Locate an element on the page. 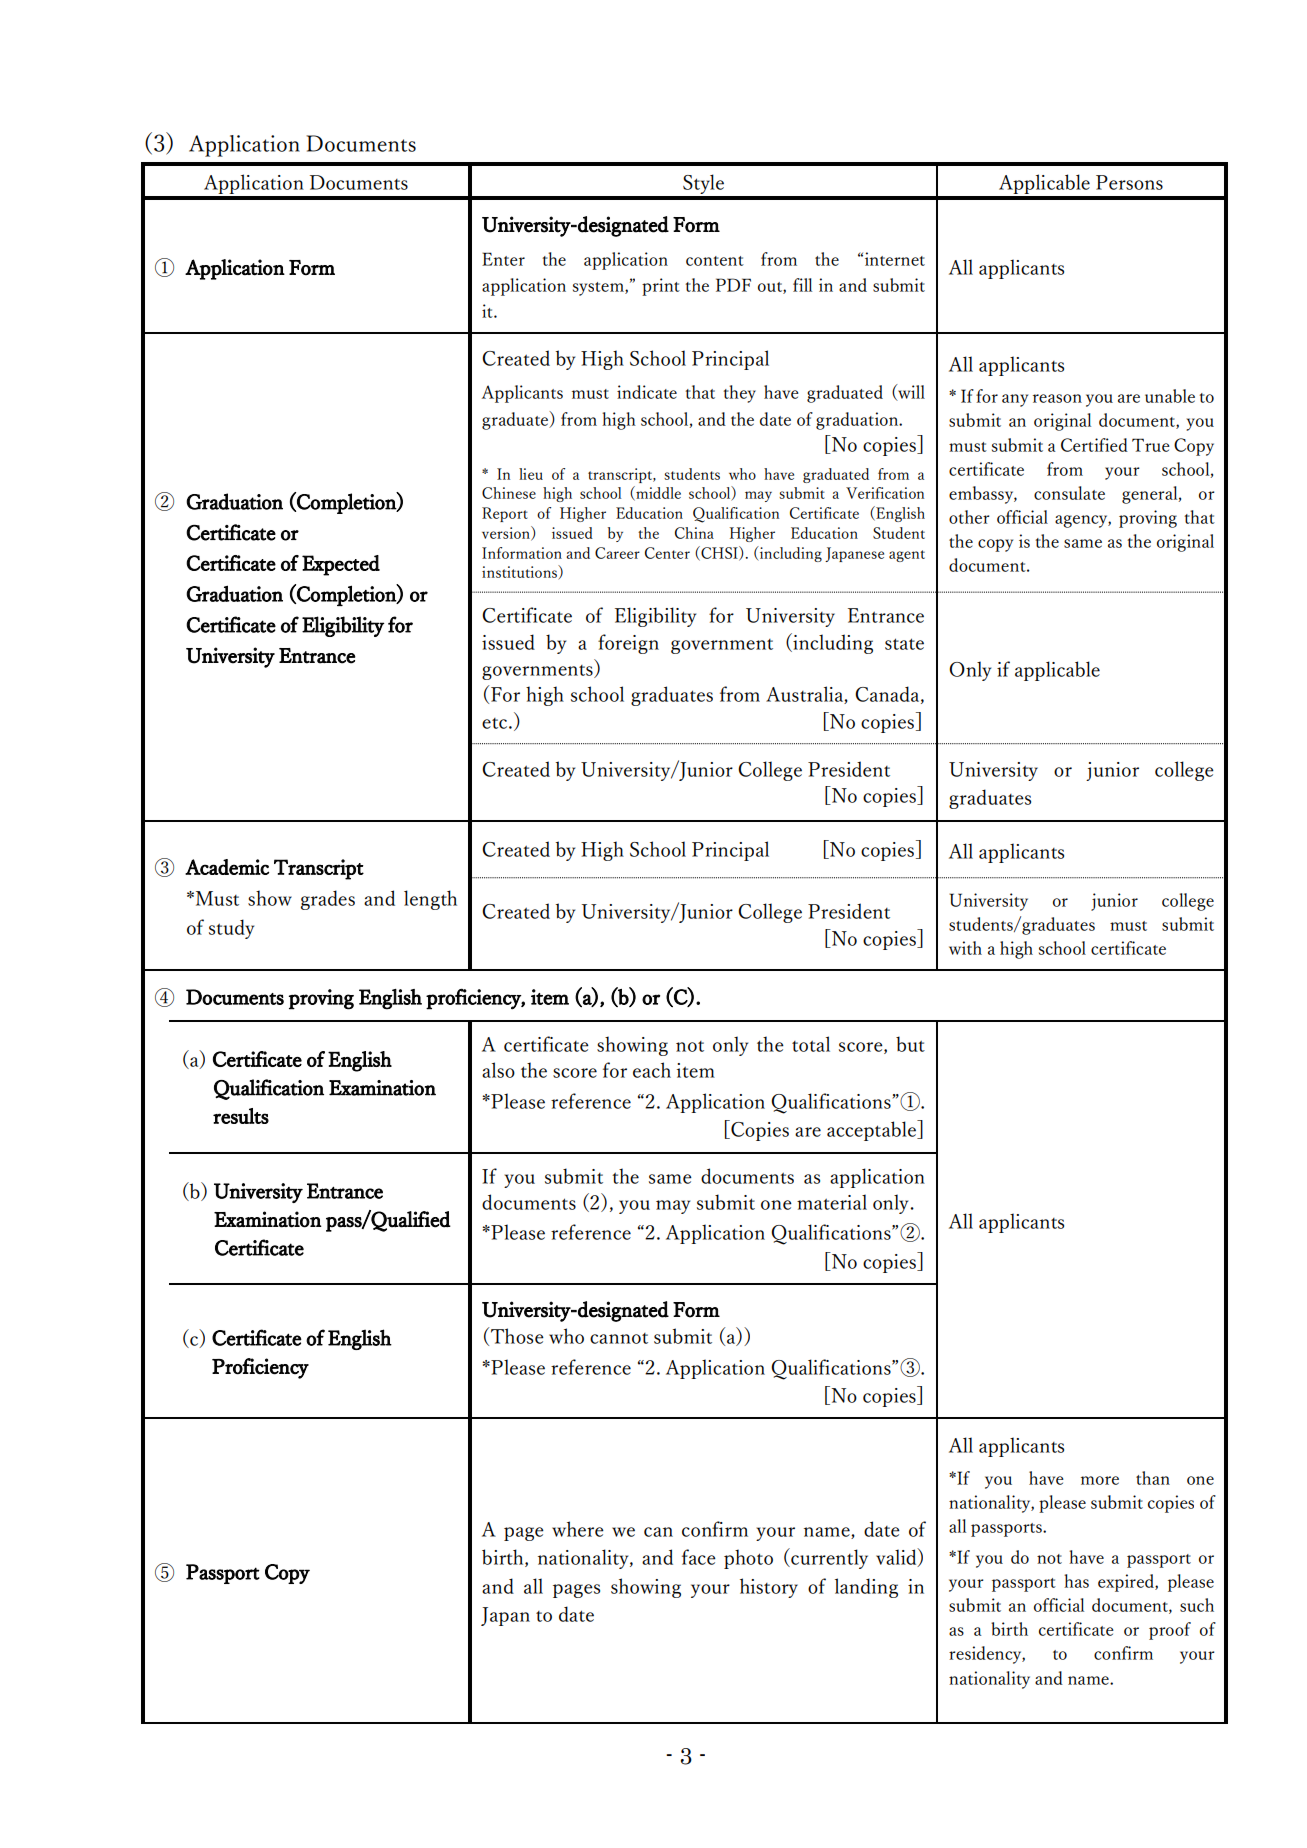 The image size is (1307, 1848). content is located at coordinates (715, 261).
